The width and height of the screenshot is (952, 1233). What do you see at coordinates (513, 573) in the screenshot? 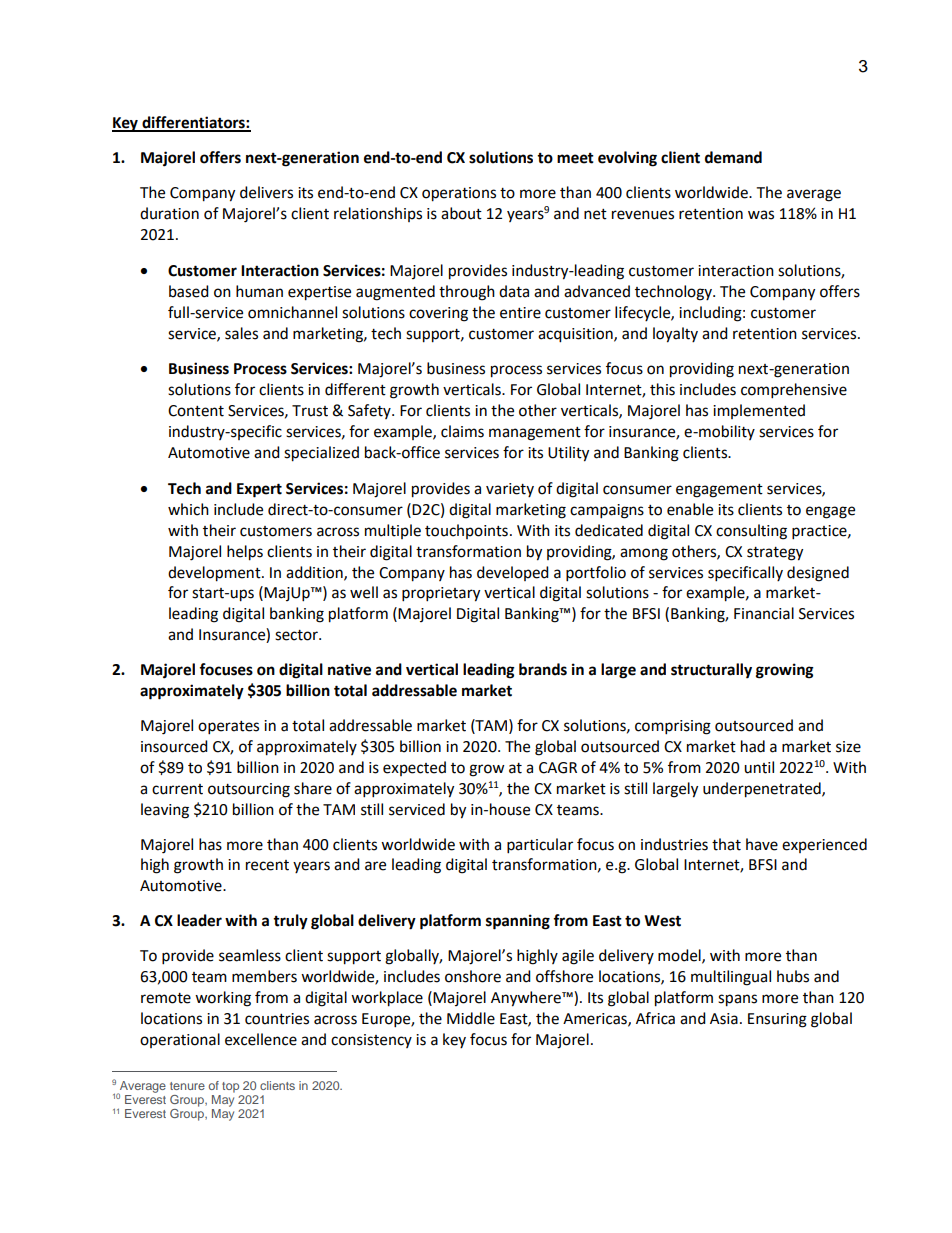
I see `developed` at bounding box center [513, 573].
